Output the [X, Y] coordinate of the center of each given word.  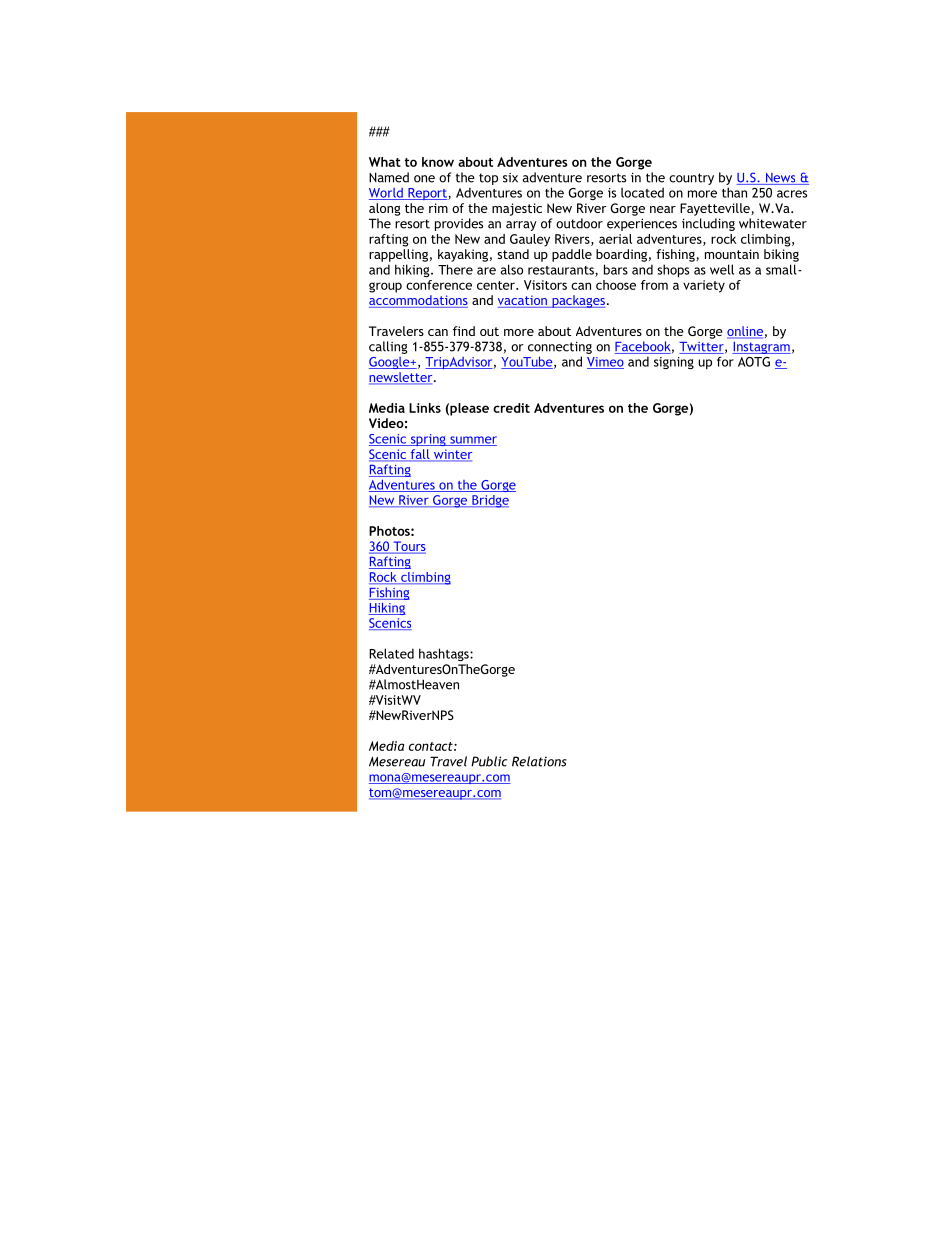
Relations [539, 761]
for [725, 361]
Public [489, 761]
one [424, 179]
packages [577, 301]
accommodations [418, 301]
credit [511, 408]
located [642, 192]
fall [420, 454]
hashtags [445, 654]
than [734, 192]
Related [391, 653]
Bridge [489, 501]
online [745, 332]
